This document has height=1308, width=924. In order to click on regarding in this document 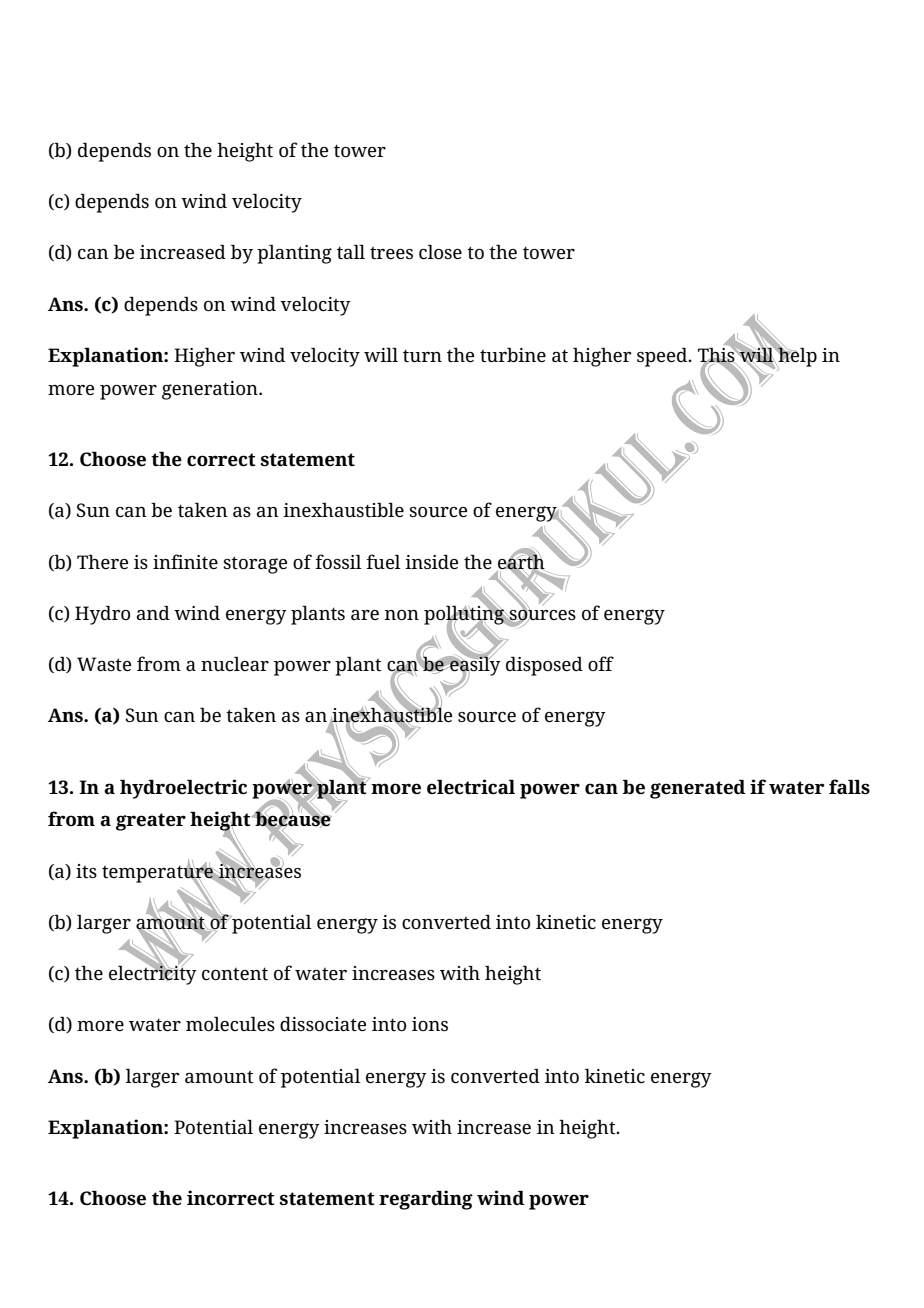, I will do `click(426, 1200)`.
